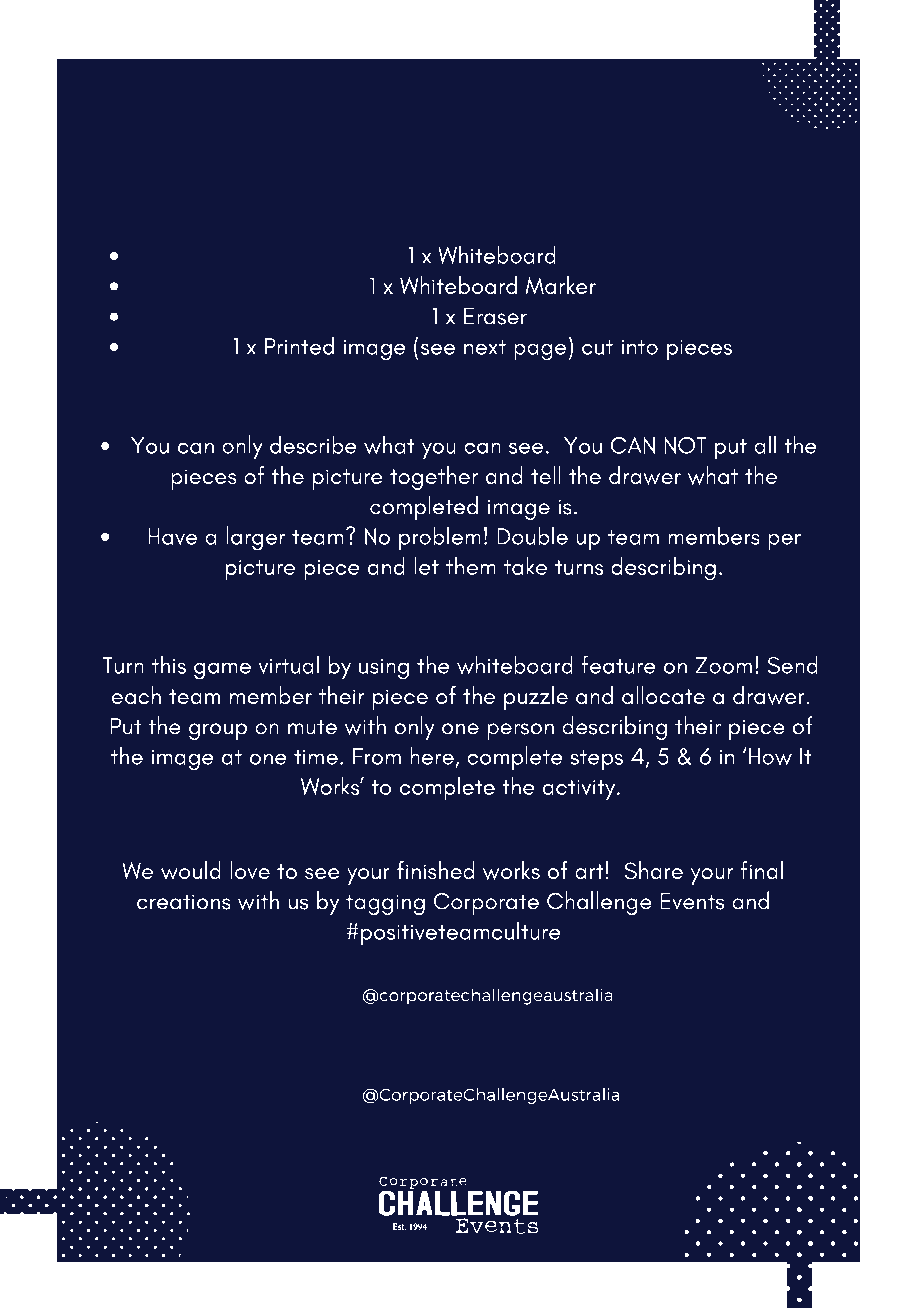  I want to click on finished, so click(435, 870).
